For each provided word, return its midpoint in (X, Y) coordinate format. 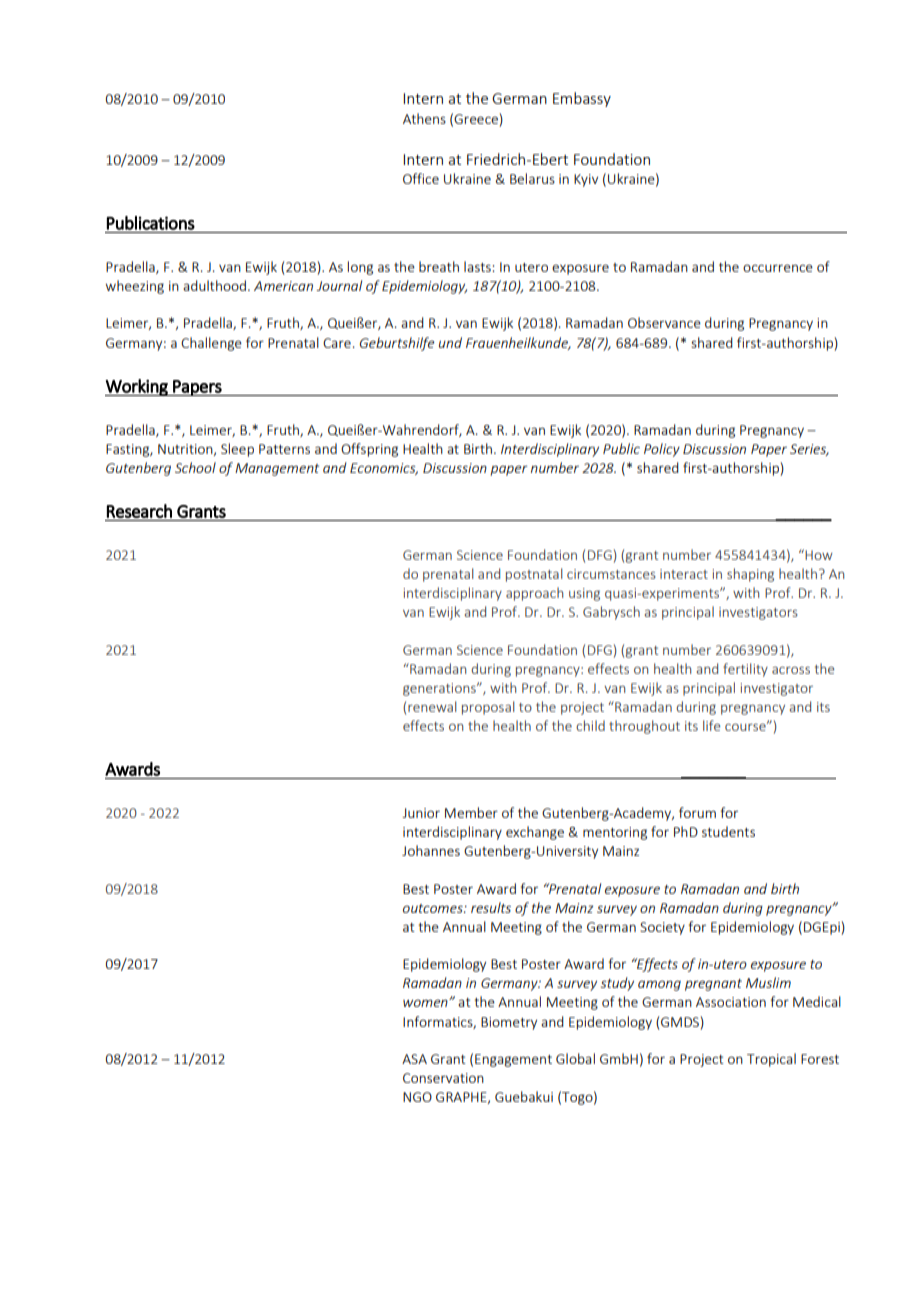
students (728, 831)
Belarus (532, 178)
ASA (414, 1059)
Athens (424, 118)
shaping (750, 575)
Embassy (582, 99)
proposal (488, 708)
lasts (478, 266)
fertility (745, 670)
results (491, 907)
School (195, 467)
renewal (432, 706)
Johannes (431, 850)
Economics (384, 469)
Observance (664, 322)
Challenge (211, 344)
